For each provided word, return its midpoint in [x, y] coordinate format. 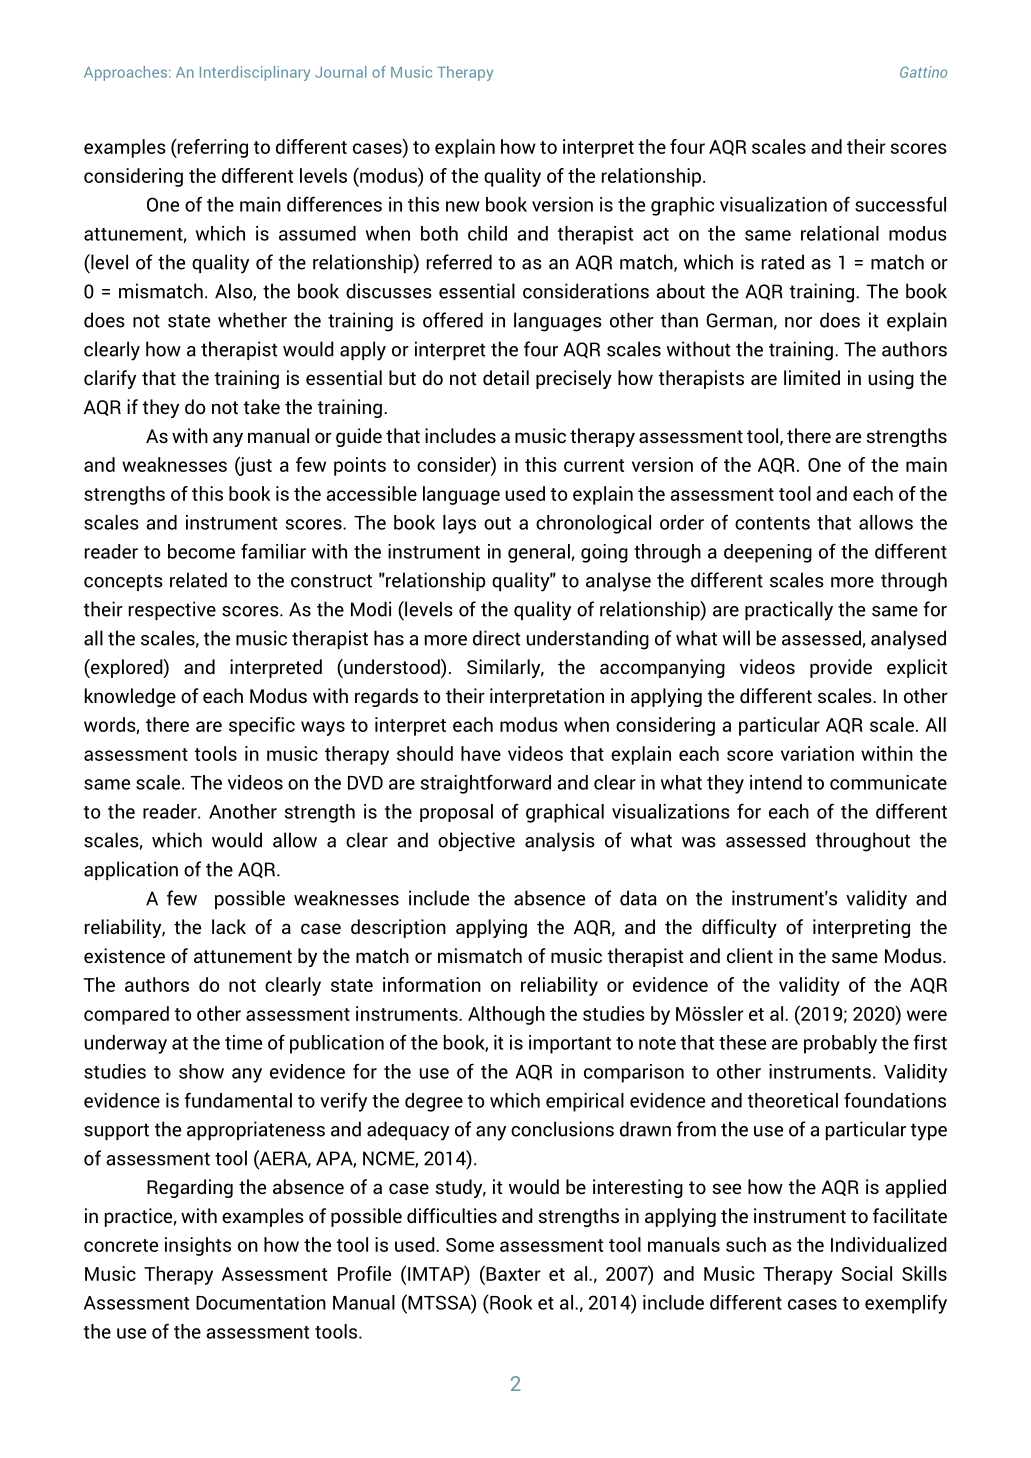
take [262, 406]
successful [900, 204]
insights [198, 1246]
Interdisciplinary [255, 73]
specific [262, 726]
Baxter [512, 1273]
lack [229, 926]
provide [841, 668]
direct [496, 638]
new [463, 206]
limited [812, 377]
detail [506, 377]
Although [506, 1015]
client [750, 955]
